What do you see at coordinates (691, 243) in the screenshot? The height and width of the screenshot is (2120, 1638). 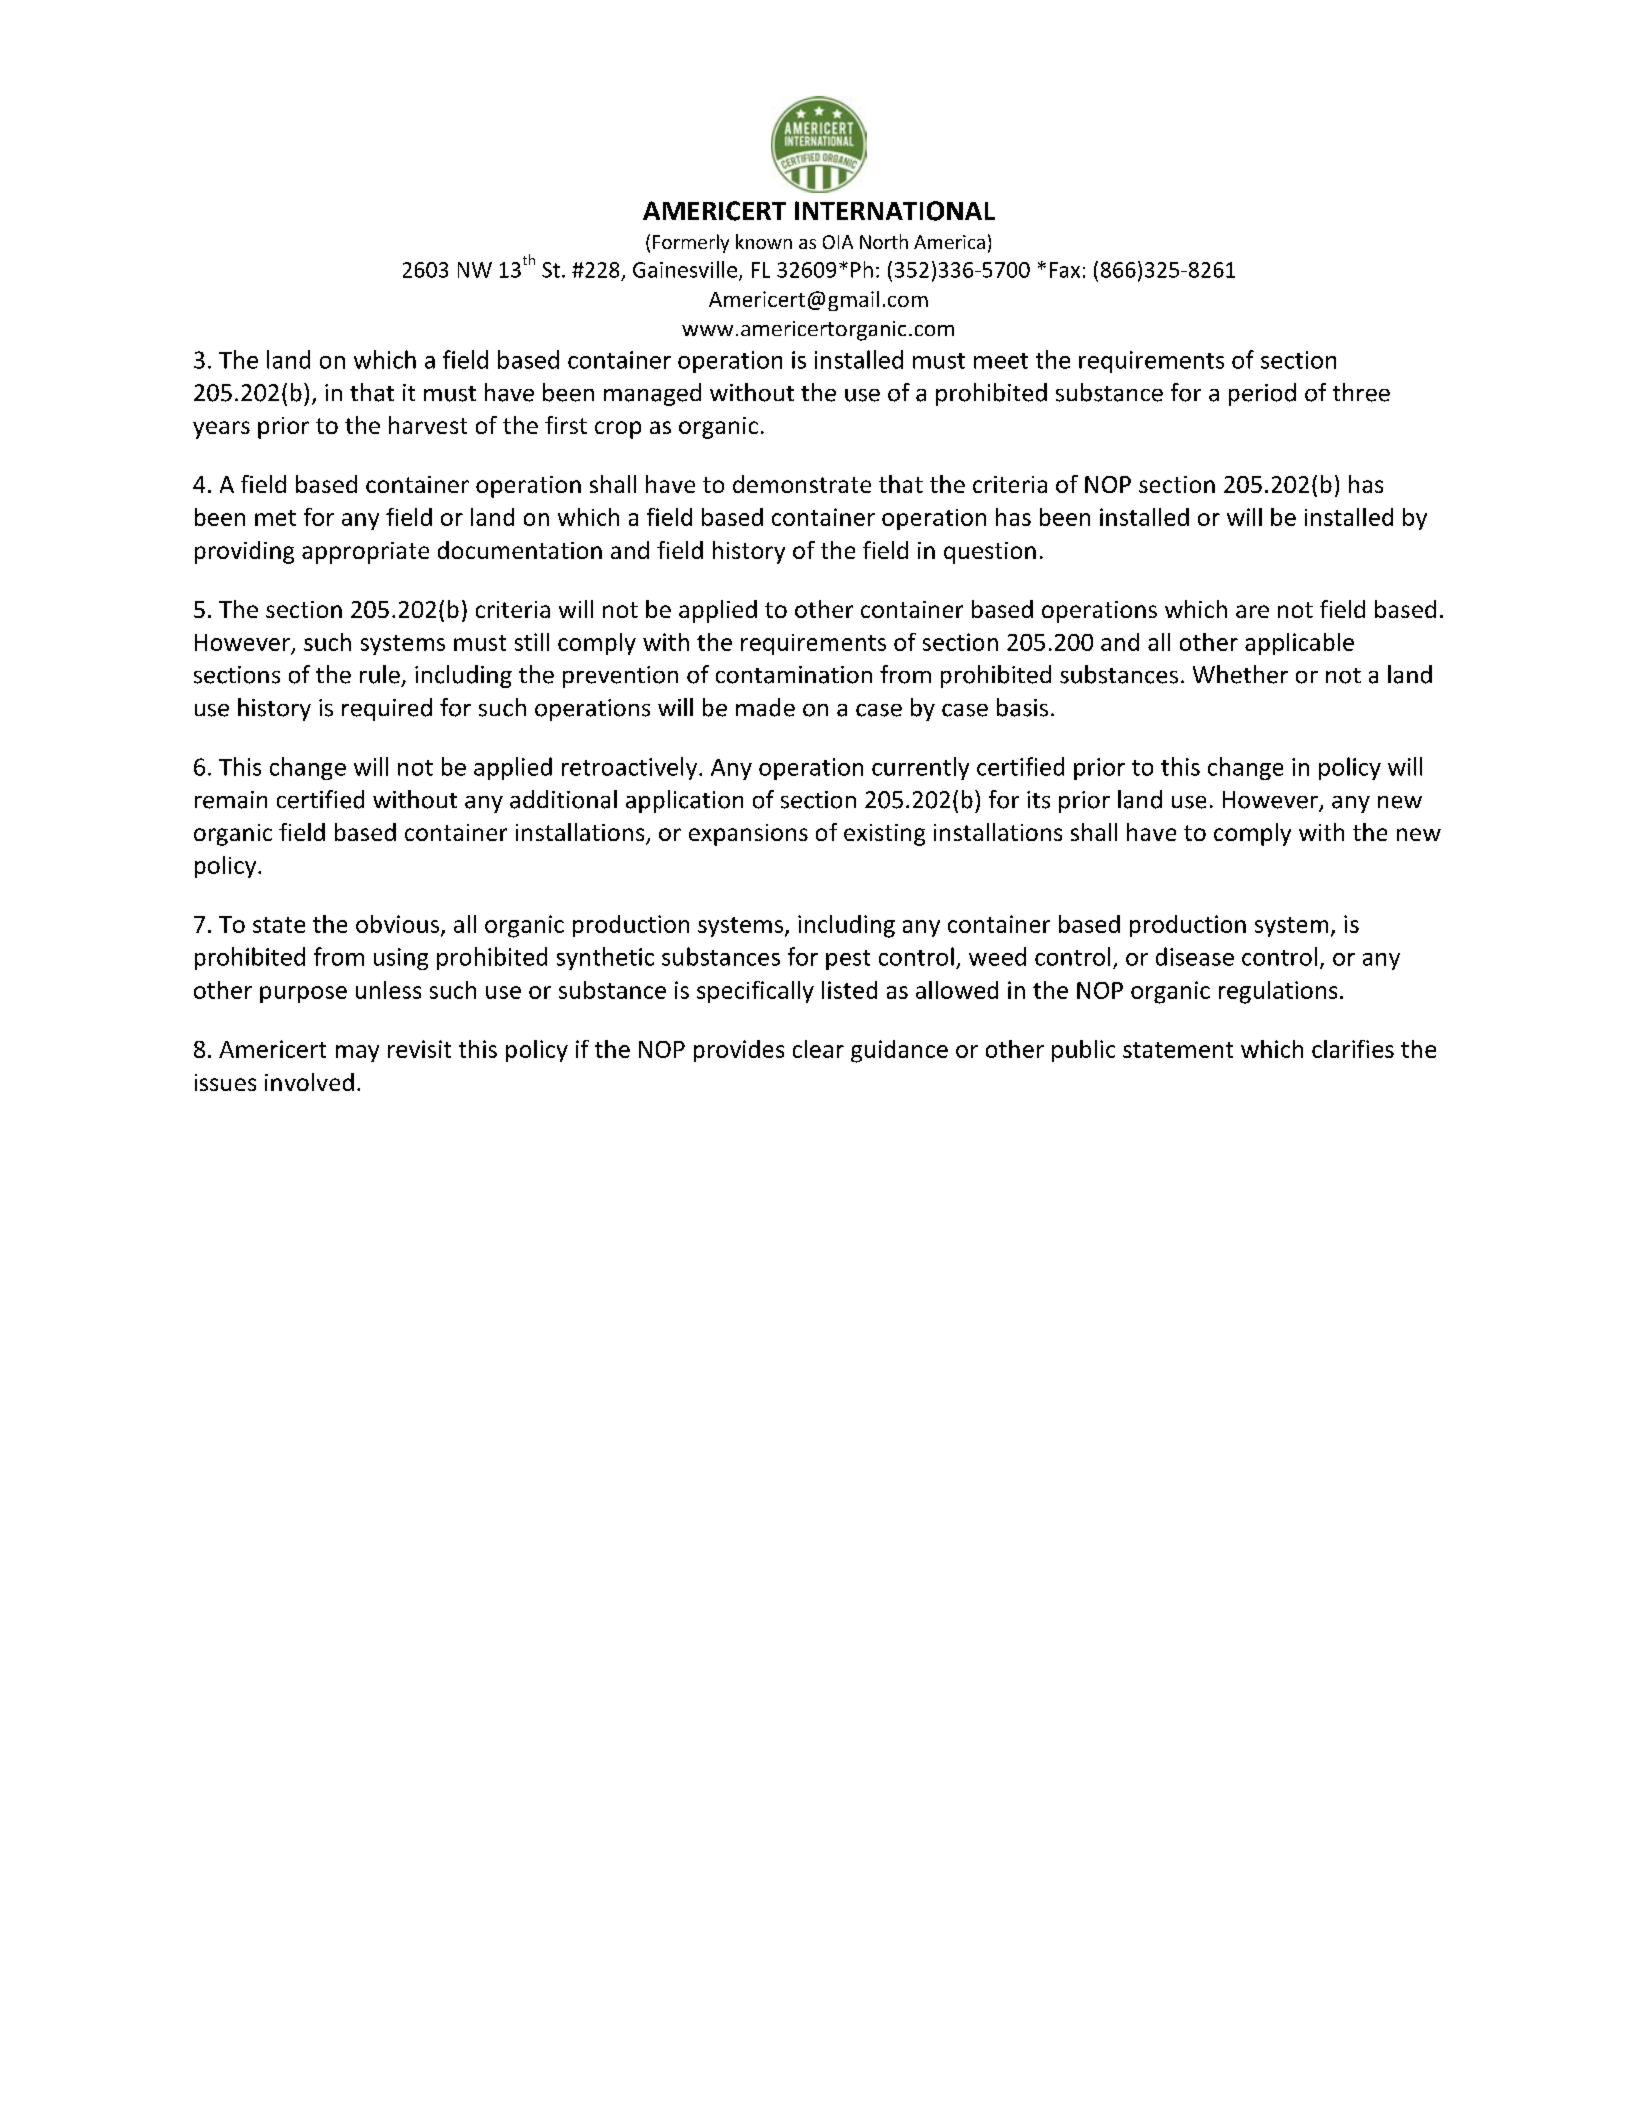 I see `Formerly` at bounding box center [691, 243].
